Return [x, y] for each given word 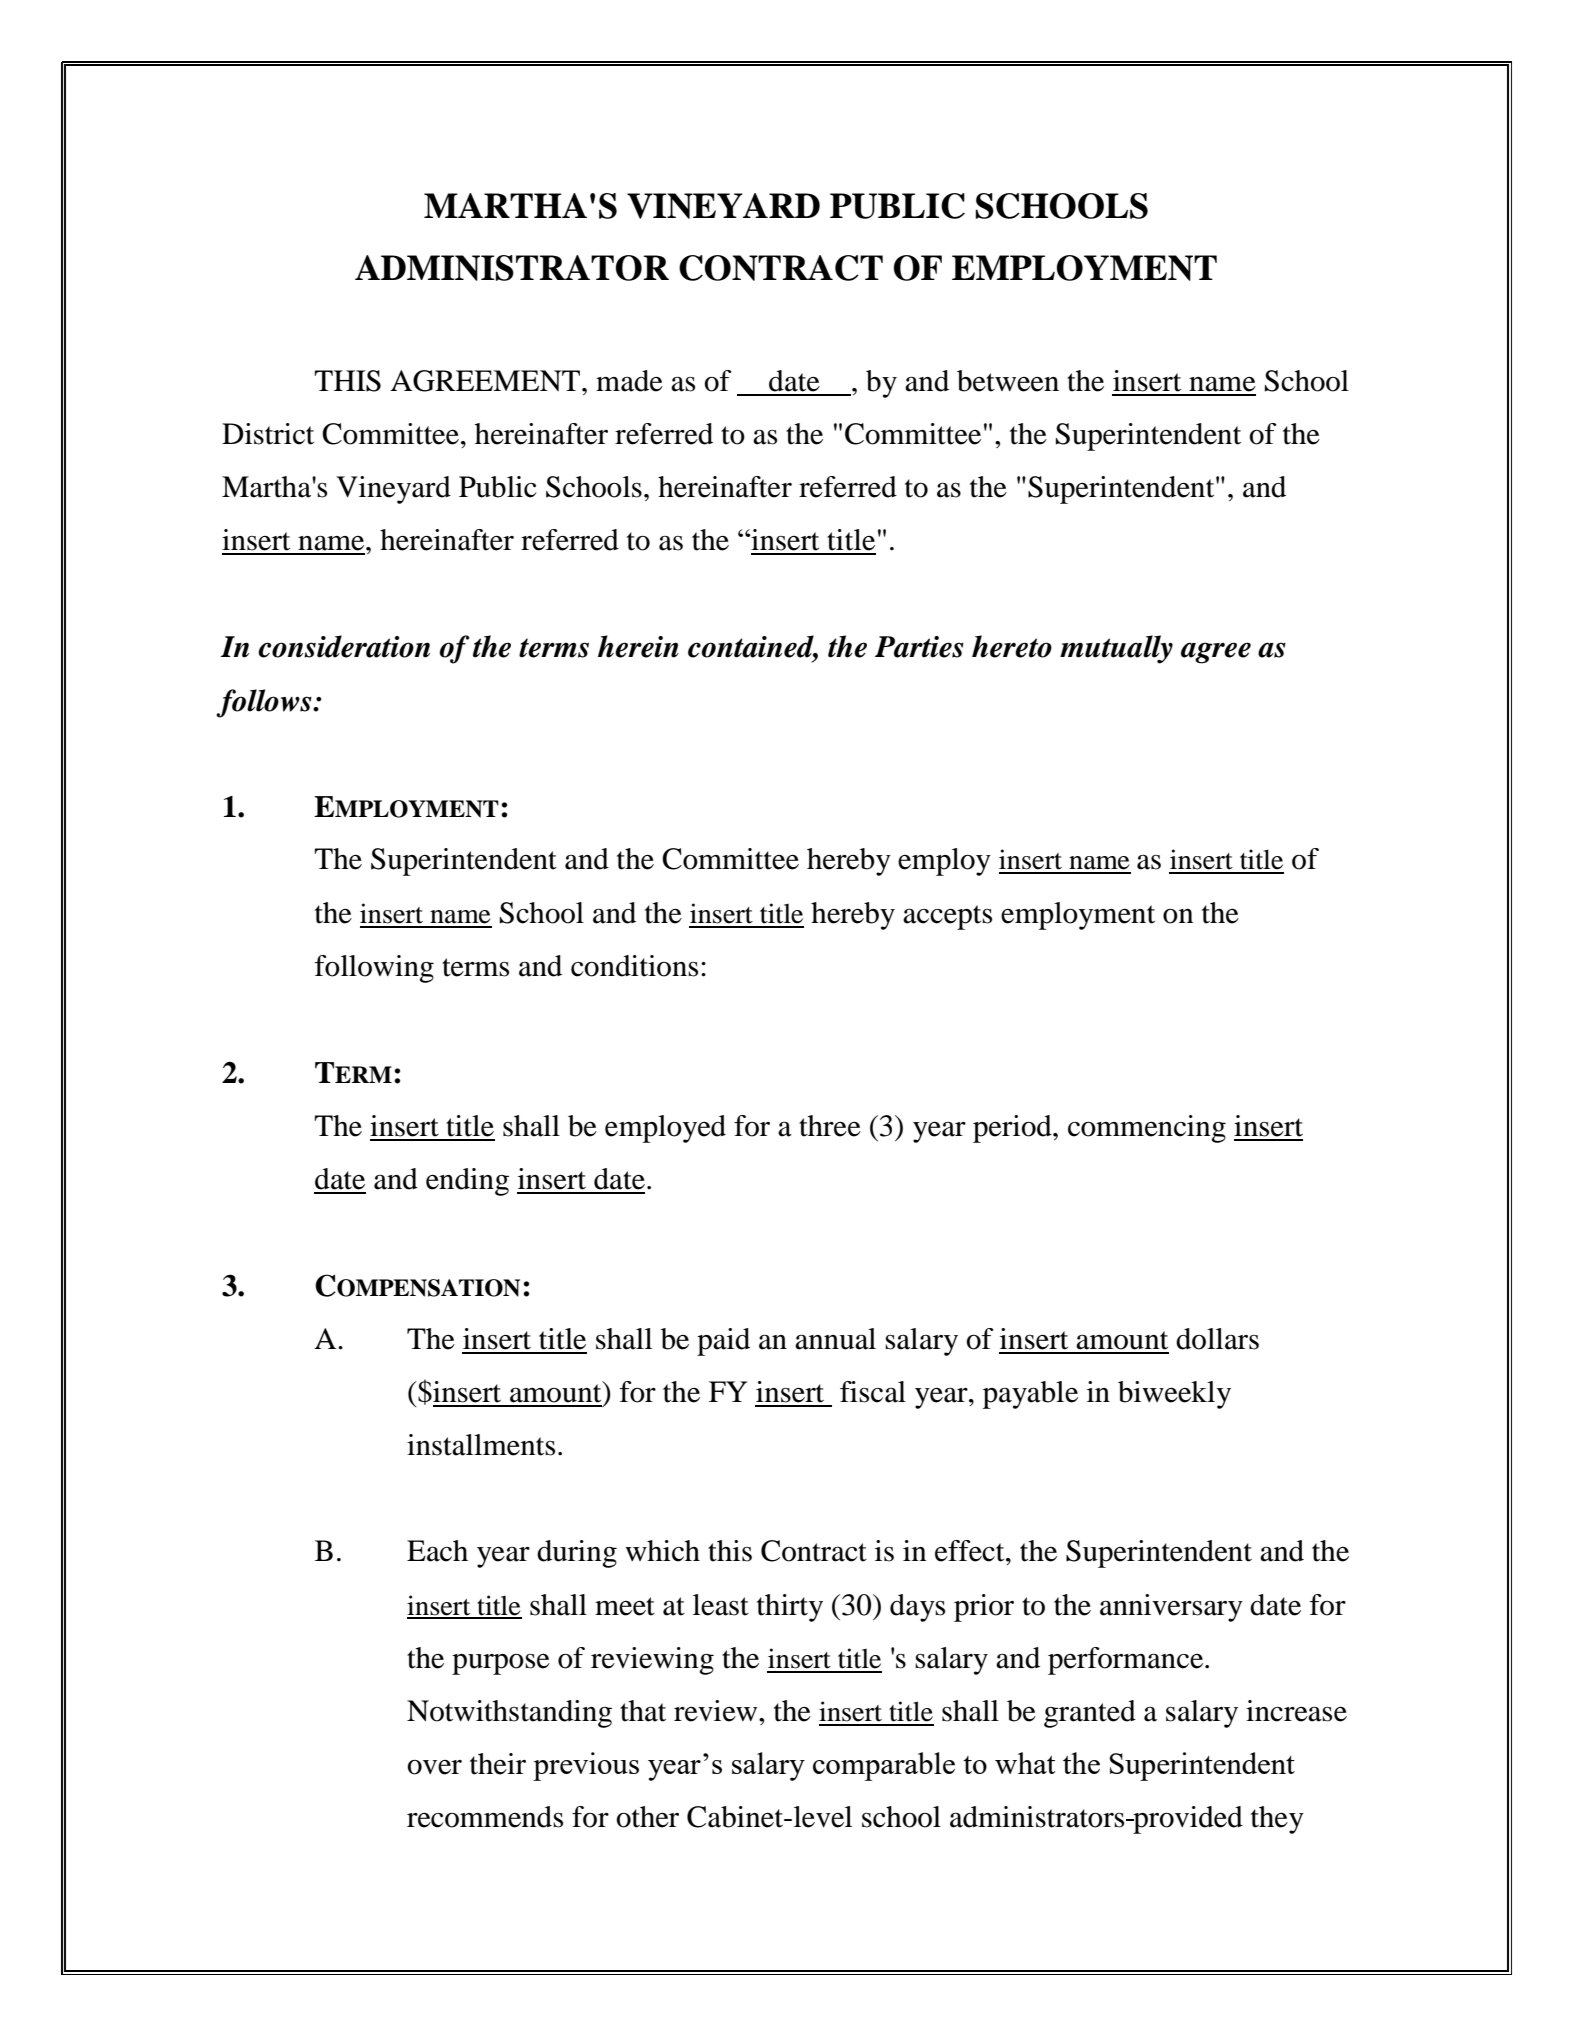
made [629, 381]
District [268, 434]
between [1008, 381]
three [830, 1126]
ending [467, 1182]
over [434, 1767]
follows [265, 703]
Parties [919, 647]
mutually [1116, 649]
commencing [1147, 1129]
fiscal [873, 1392]
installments [481, 1445]
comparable [884, 1766]
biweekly [1174, 1395]
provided [1187, 1820]
